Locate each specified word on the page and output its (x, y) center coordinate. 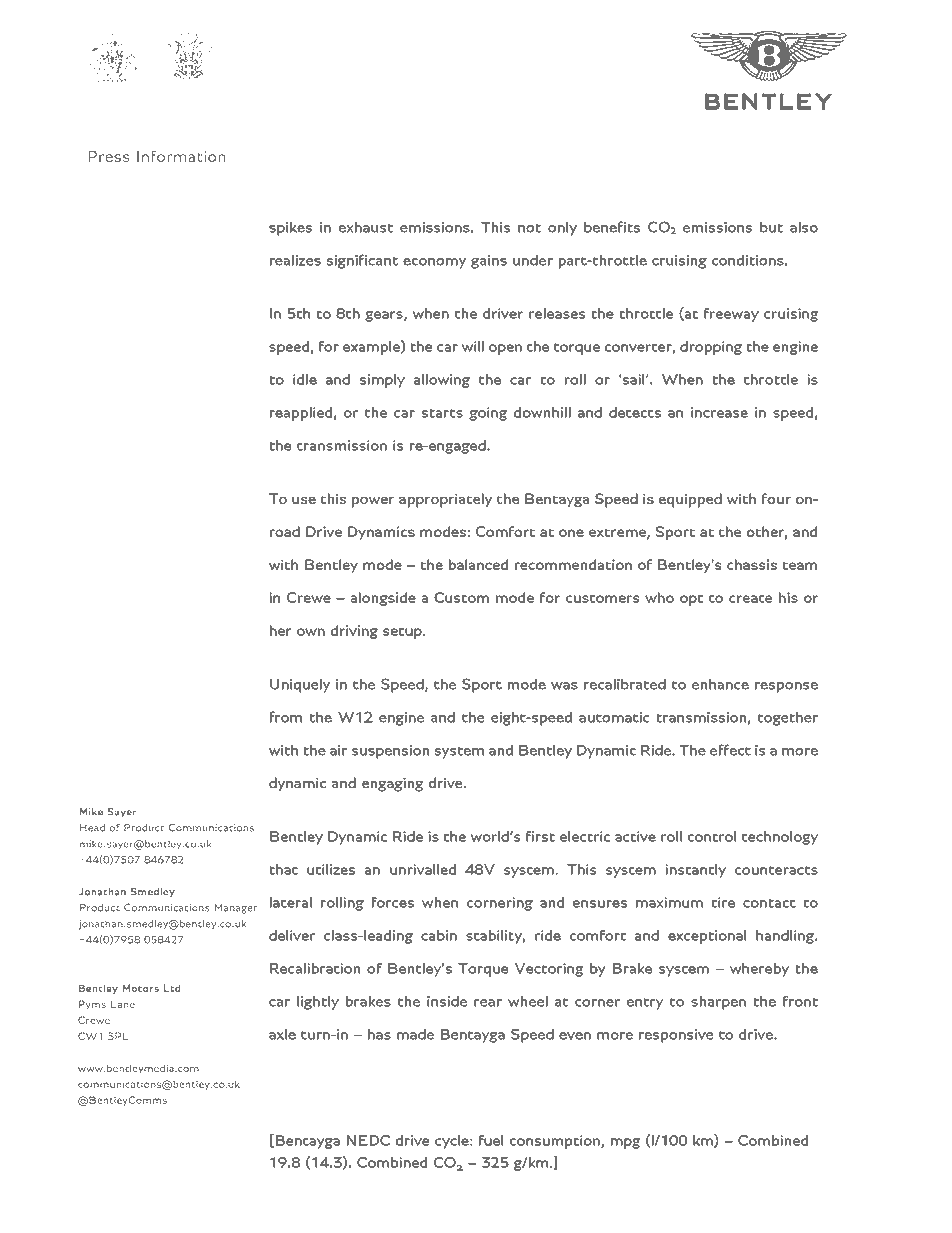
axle (282, 1034)
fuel (491, 1140)
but (771, 227)
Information (181, 156)
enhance (720, 684)
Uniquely (300, 686)
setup (403, 633)
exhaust (366, 227)
